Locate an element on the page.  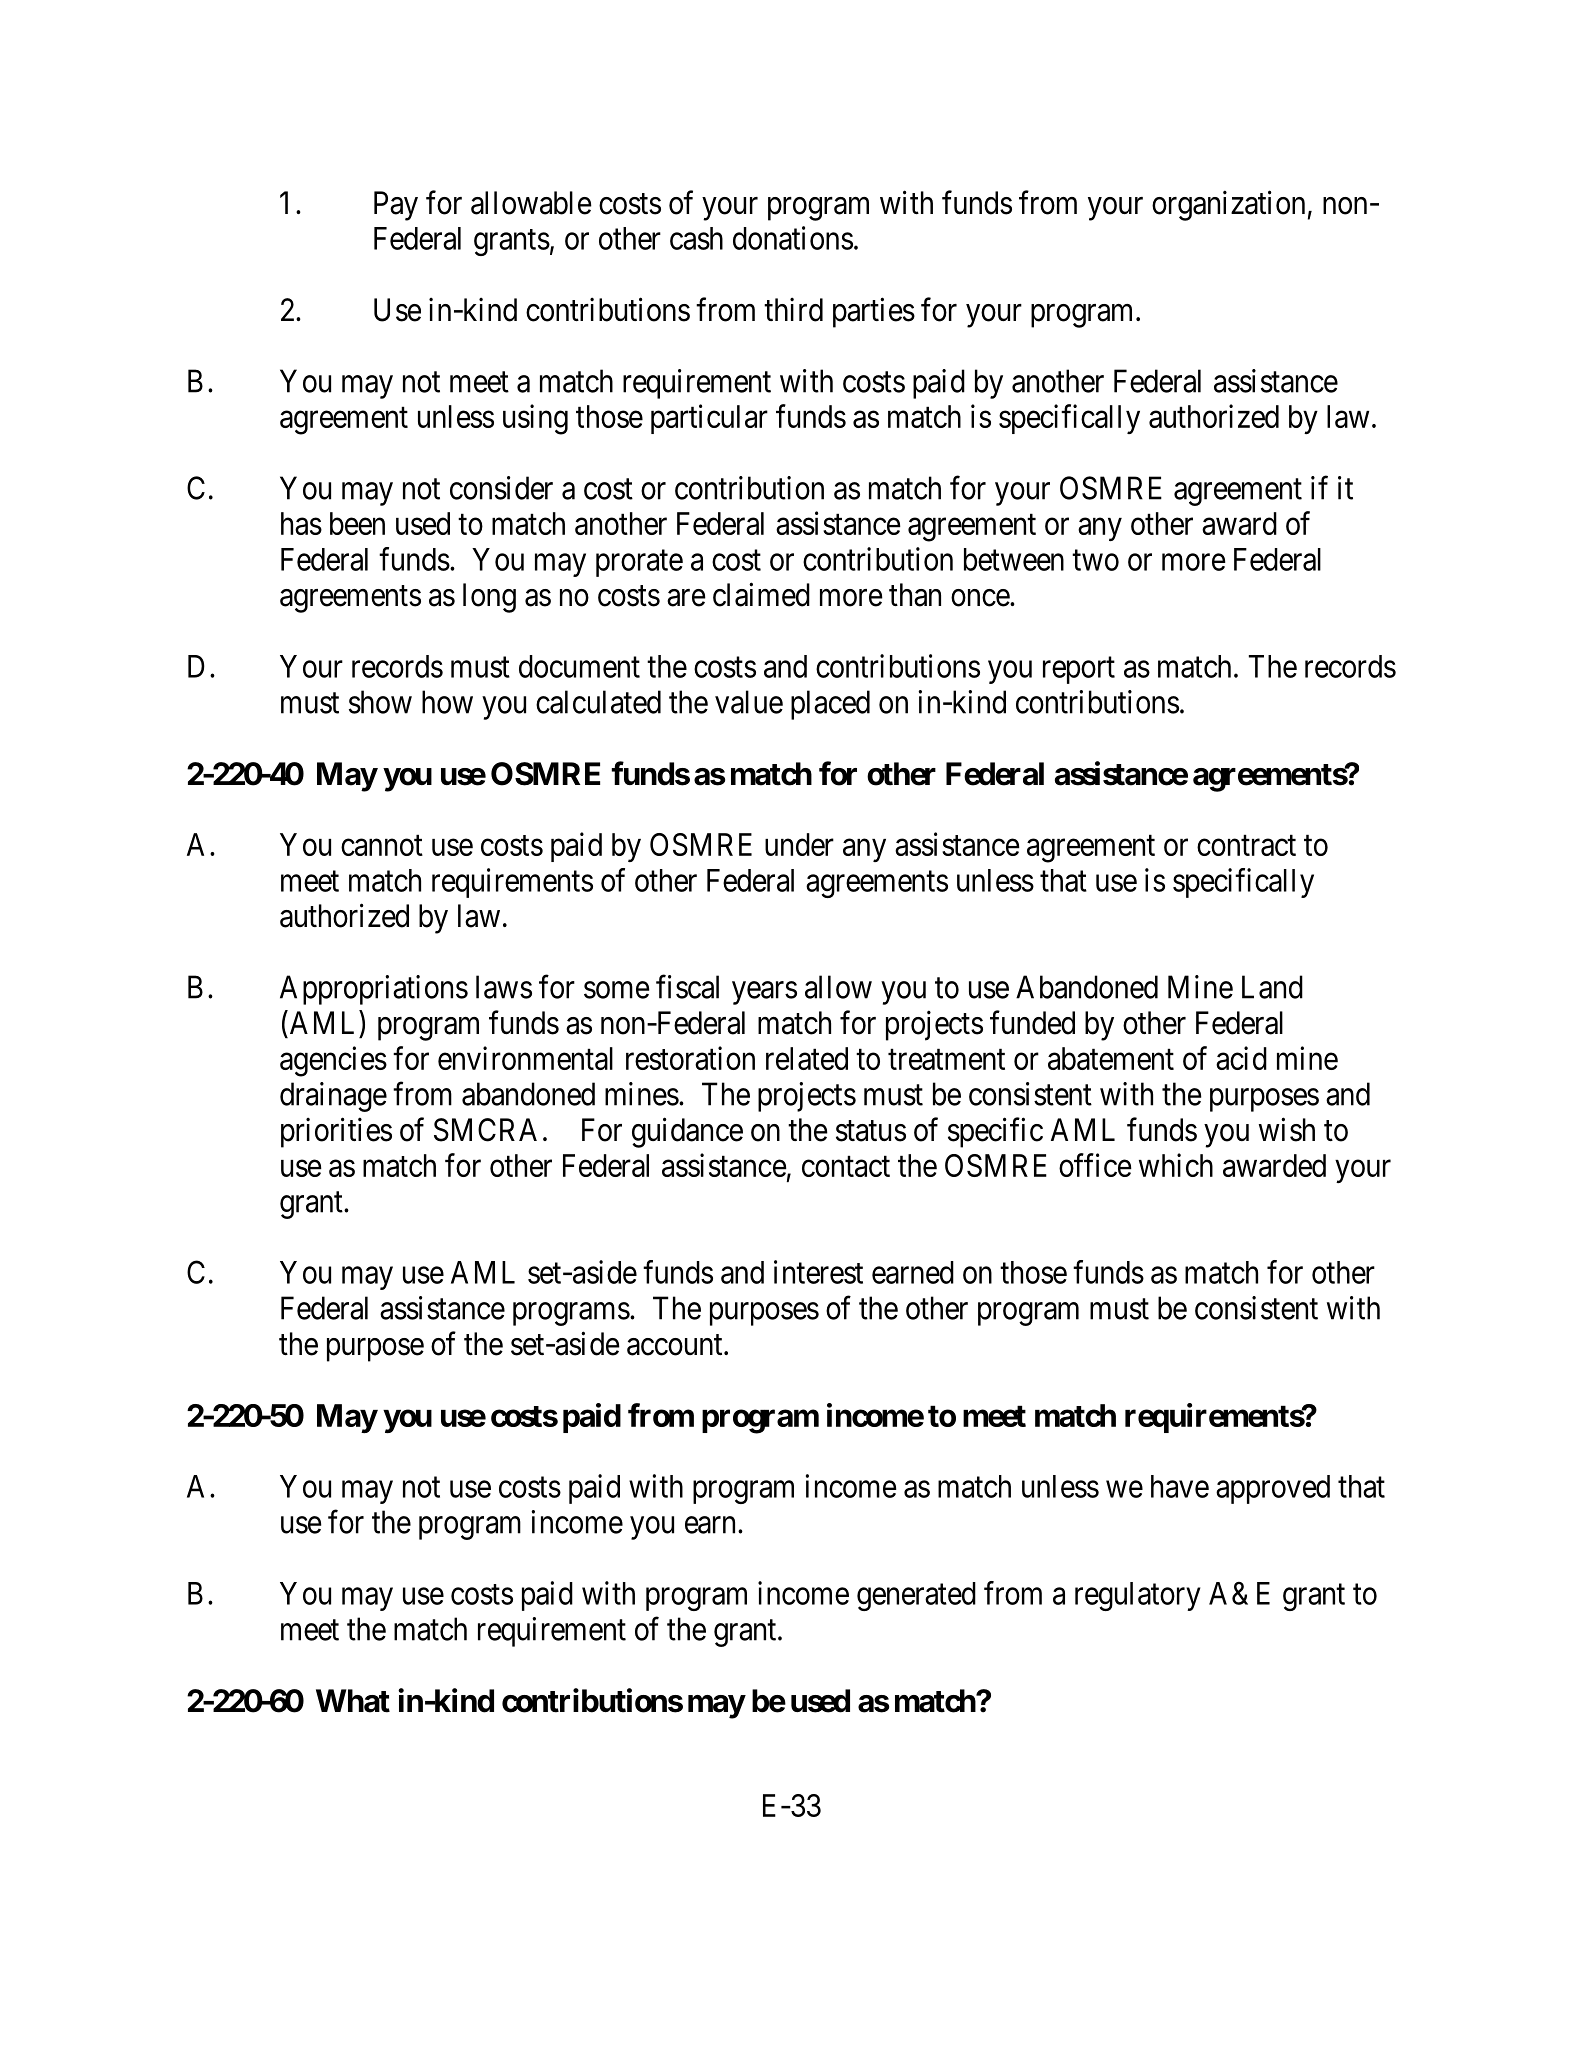
regulatory is located at coordinates (1137, 1596).
